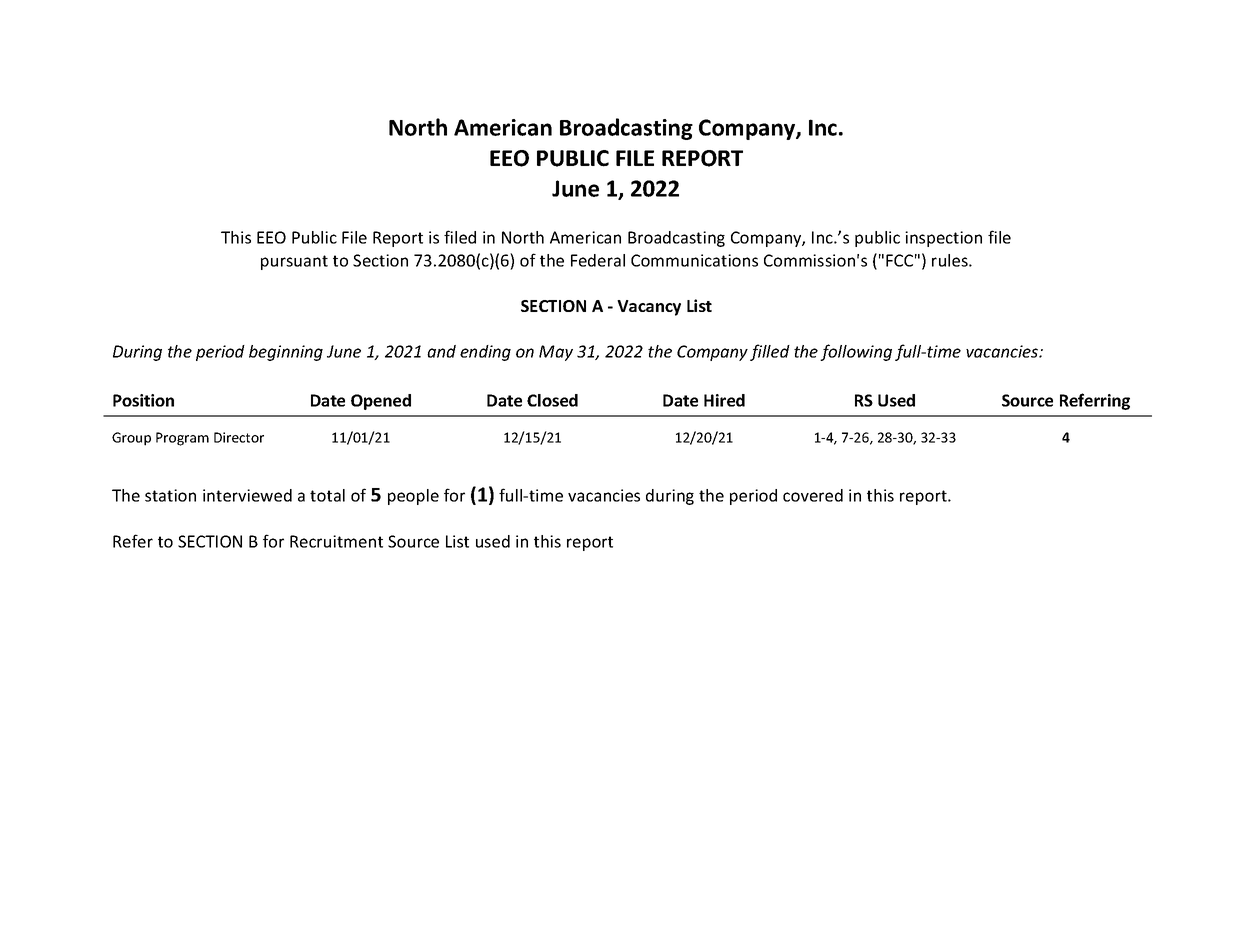 Image resolution: width=1233 pixels, height=952 pixels. What do you see at coordinates (336, 541) in the document?
I see `Recruitment` at bounding box center [336, 541].
